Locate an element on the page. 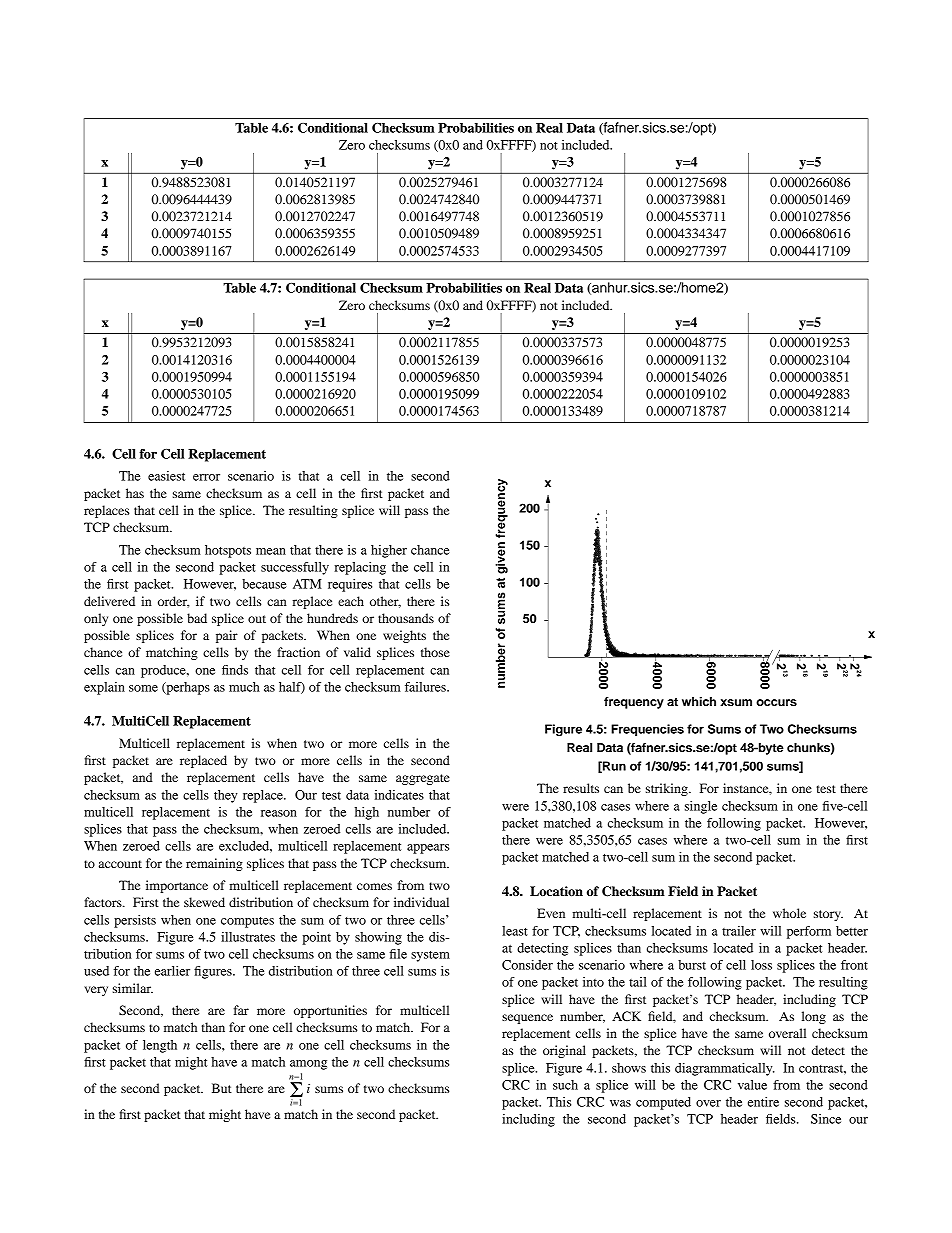 This image has height=1233, width=952. loss is located at coordinates (761, 965).
